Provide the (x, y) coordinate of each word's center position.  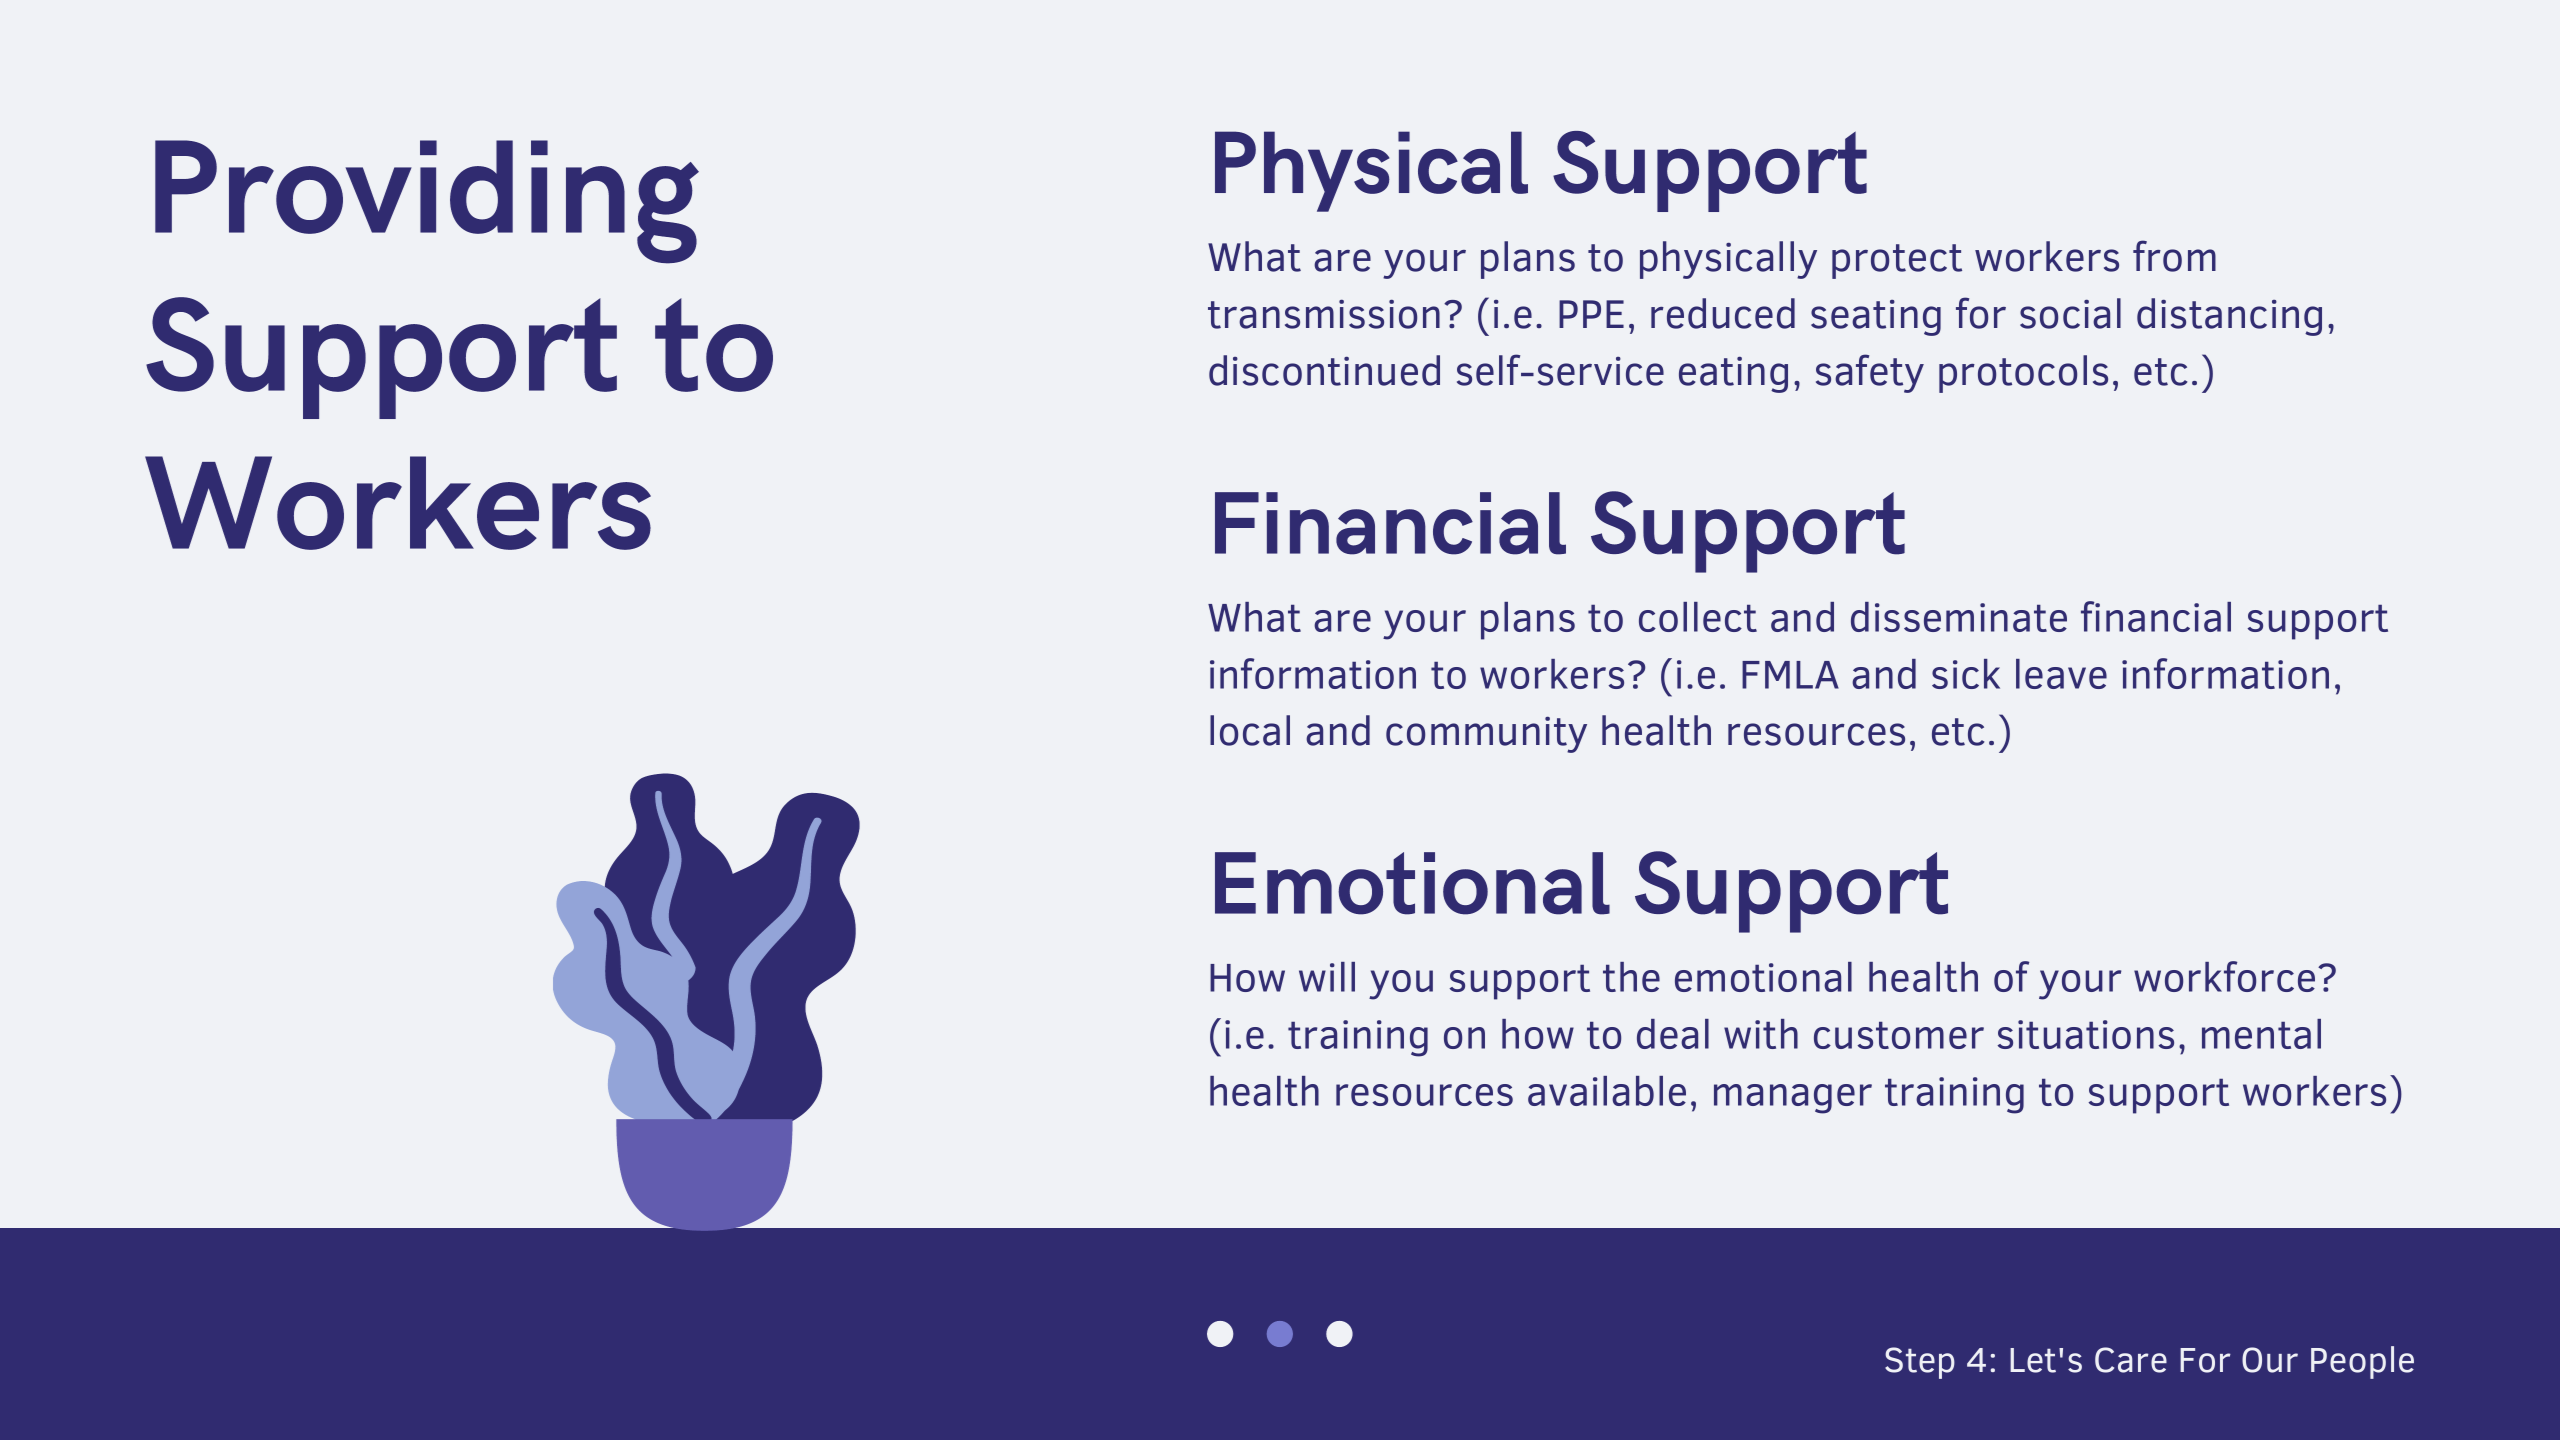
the (1631, 977)
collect (1698, 617)
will (1327, 977)
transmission (1324, 314)
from (2174, 256)
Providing (427, 202)
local (1250, 730)
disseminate (1959, 617)
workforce (2224, 976)
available (1607, 1091)
